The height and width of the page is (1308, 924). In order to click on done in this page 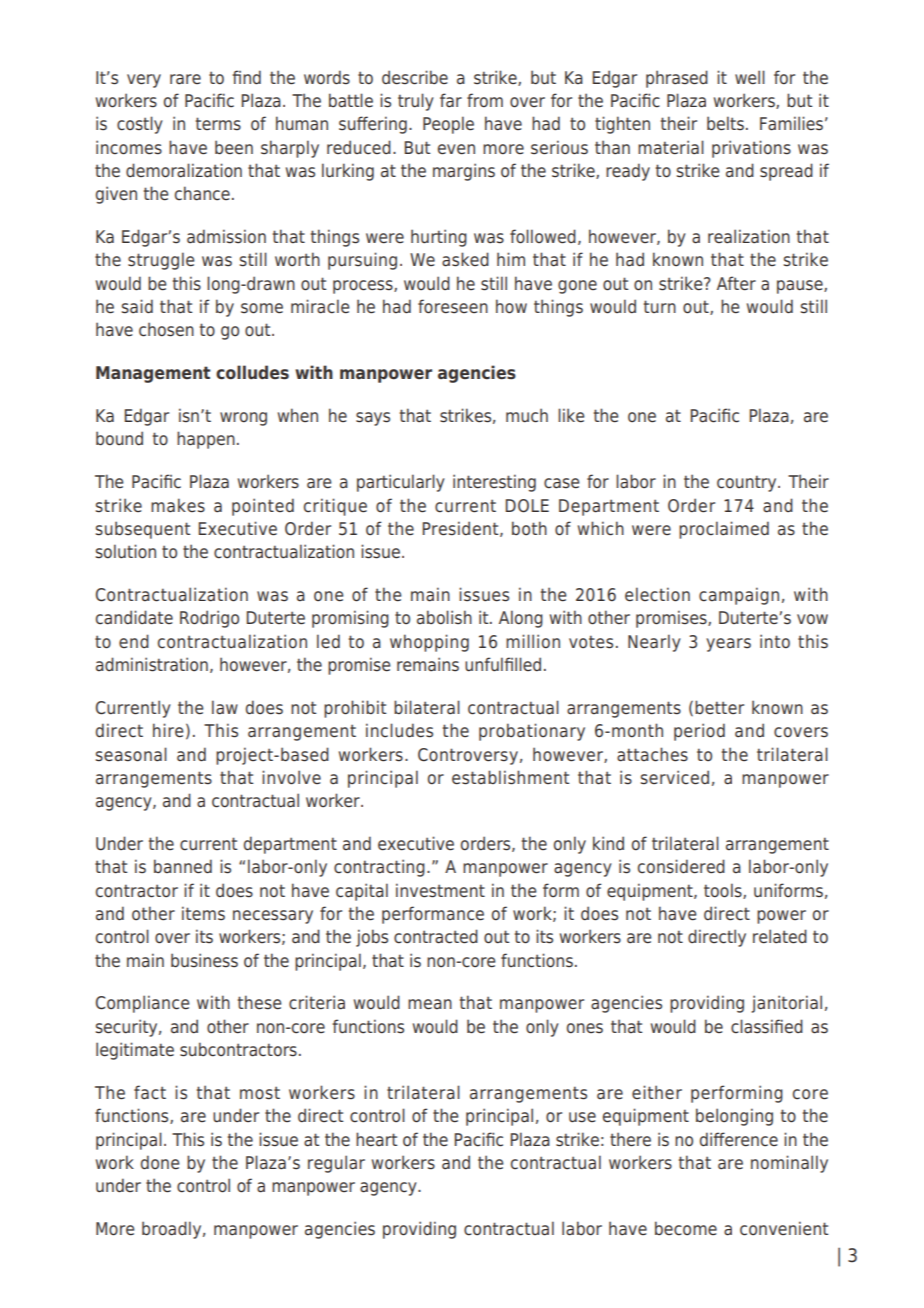, I will do `click(160, 1162)`.
